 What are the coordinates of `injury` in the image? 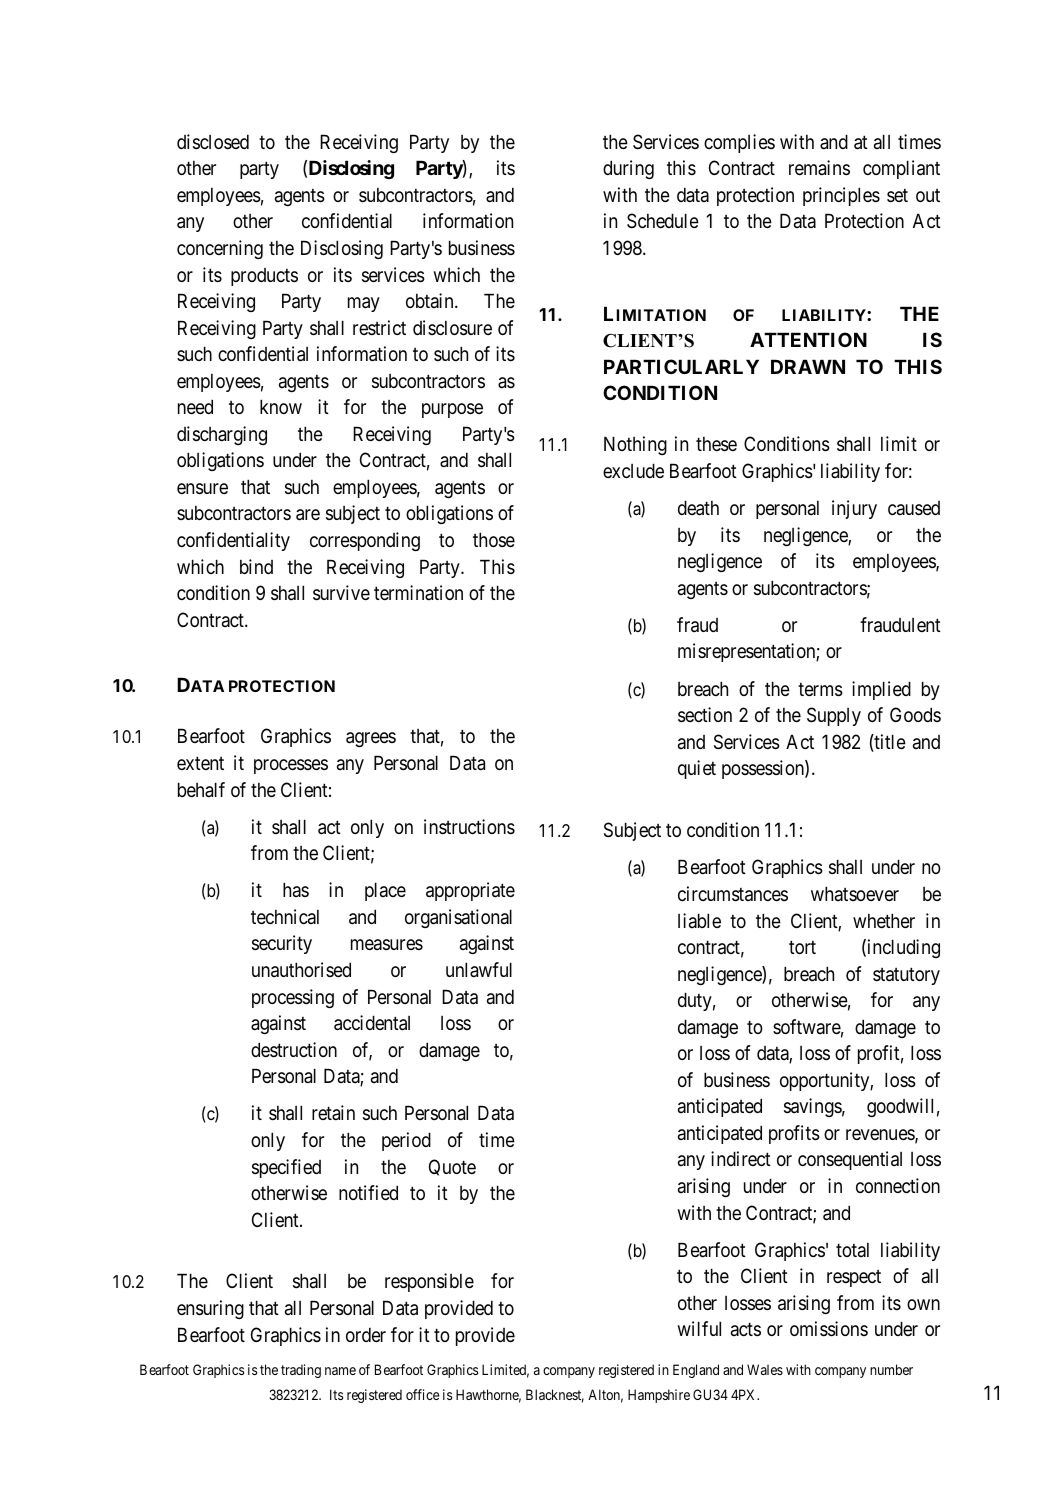 It's located at (854, 509).
